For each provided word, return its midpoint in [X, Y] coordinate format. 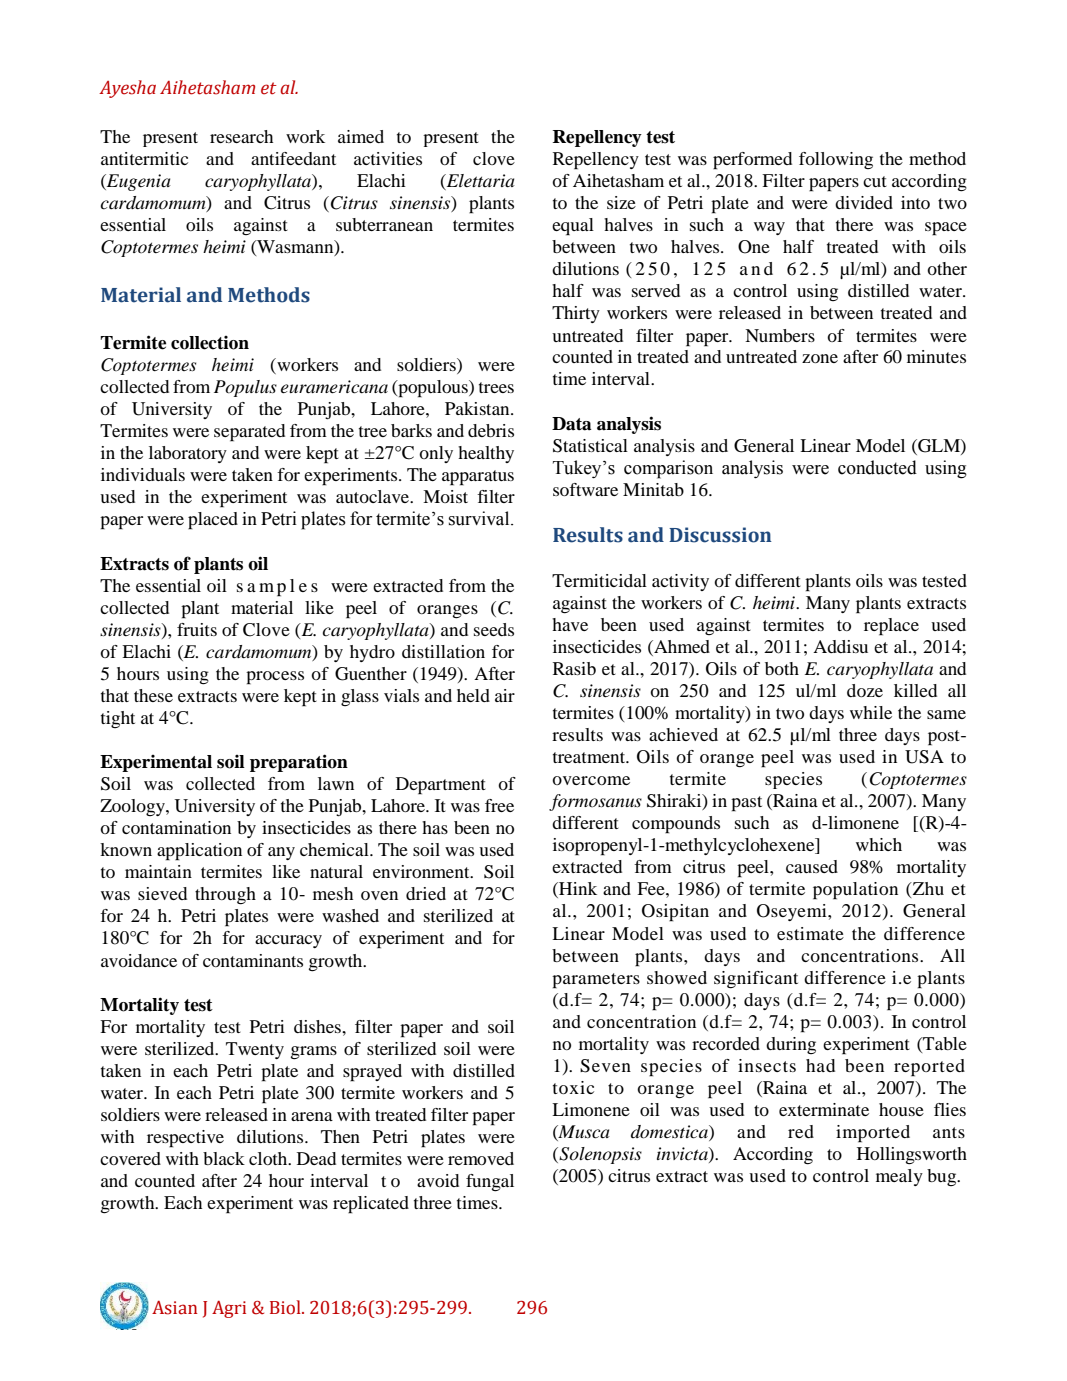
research [241, 136]
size [621, 202]
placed [213, 521]
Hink [577, 890]
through [225, 896]
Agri [229, 1309]
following [836, 160]
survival [480, 518]
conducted [877, 467]
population [855, 891]
